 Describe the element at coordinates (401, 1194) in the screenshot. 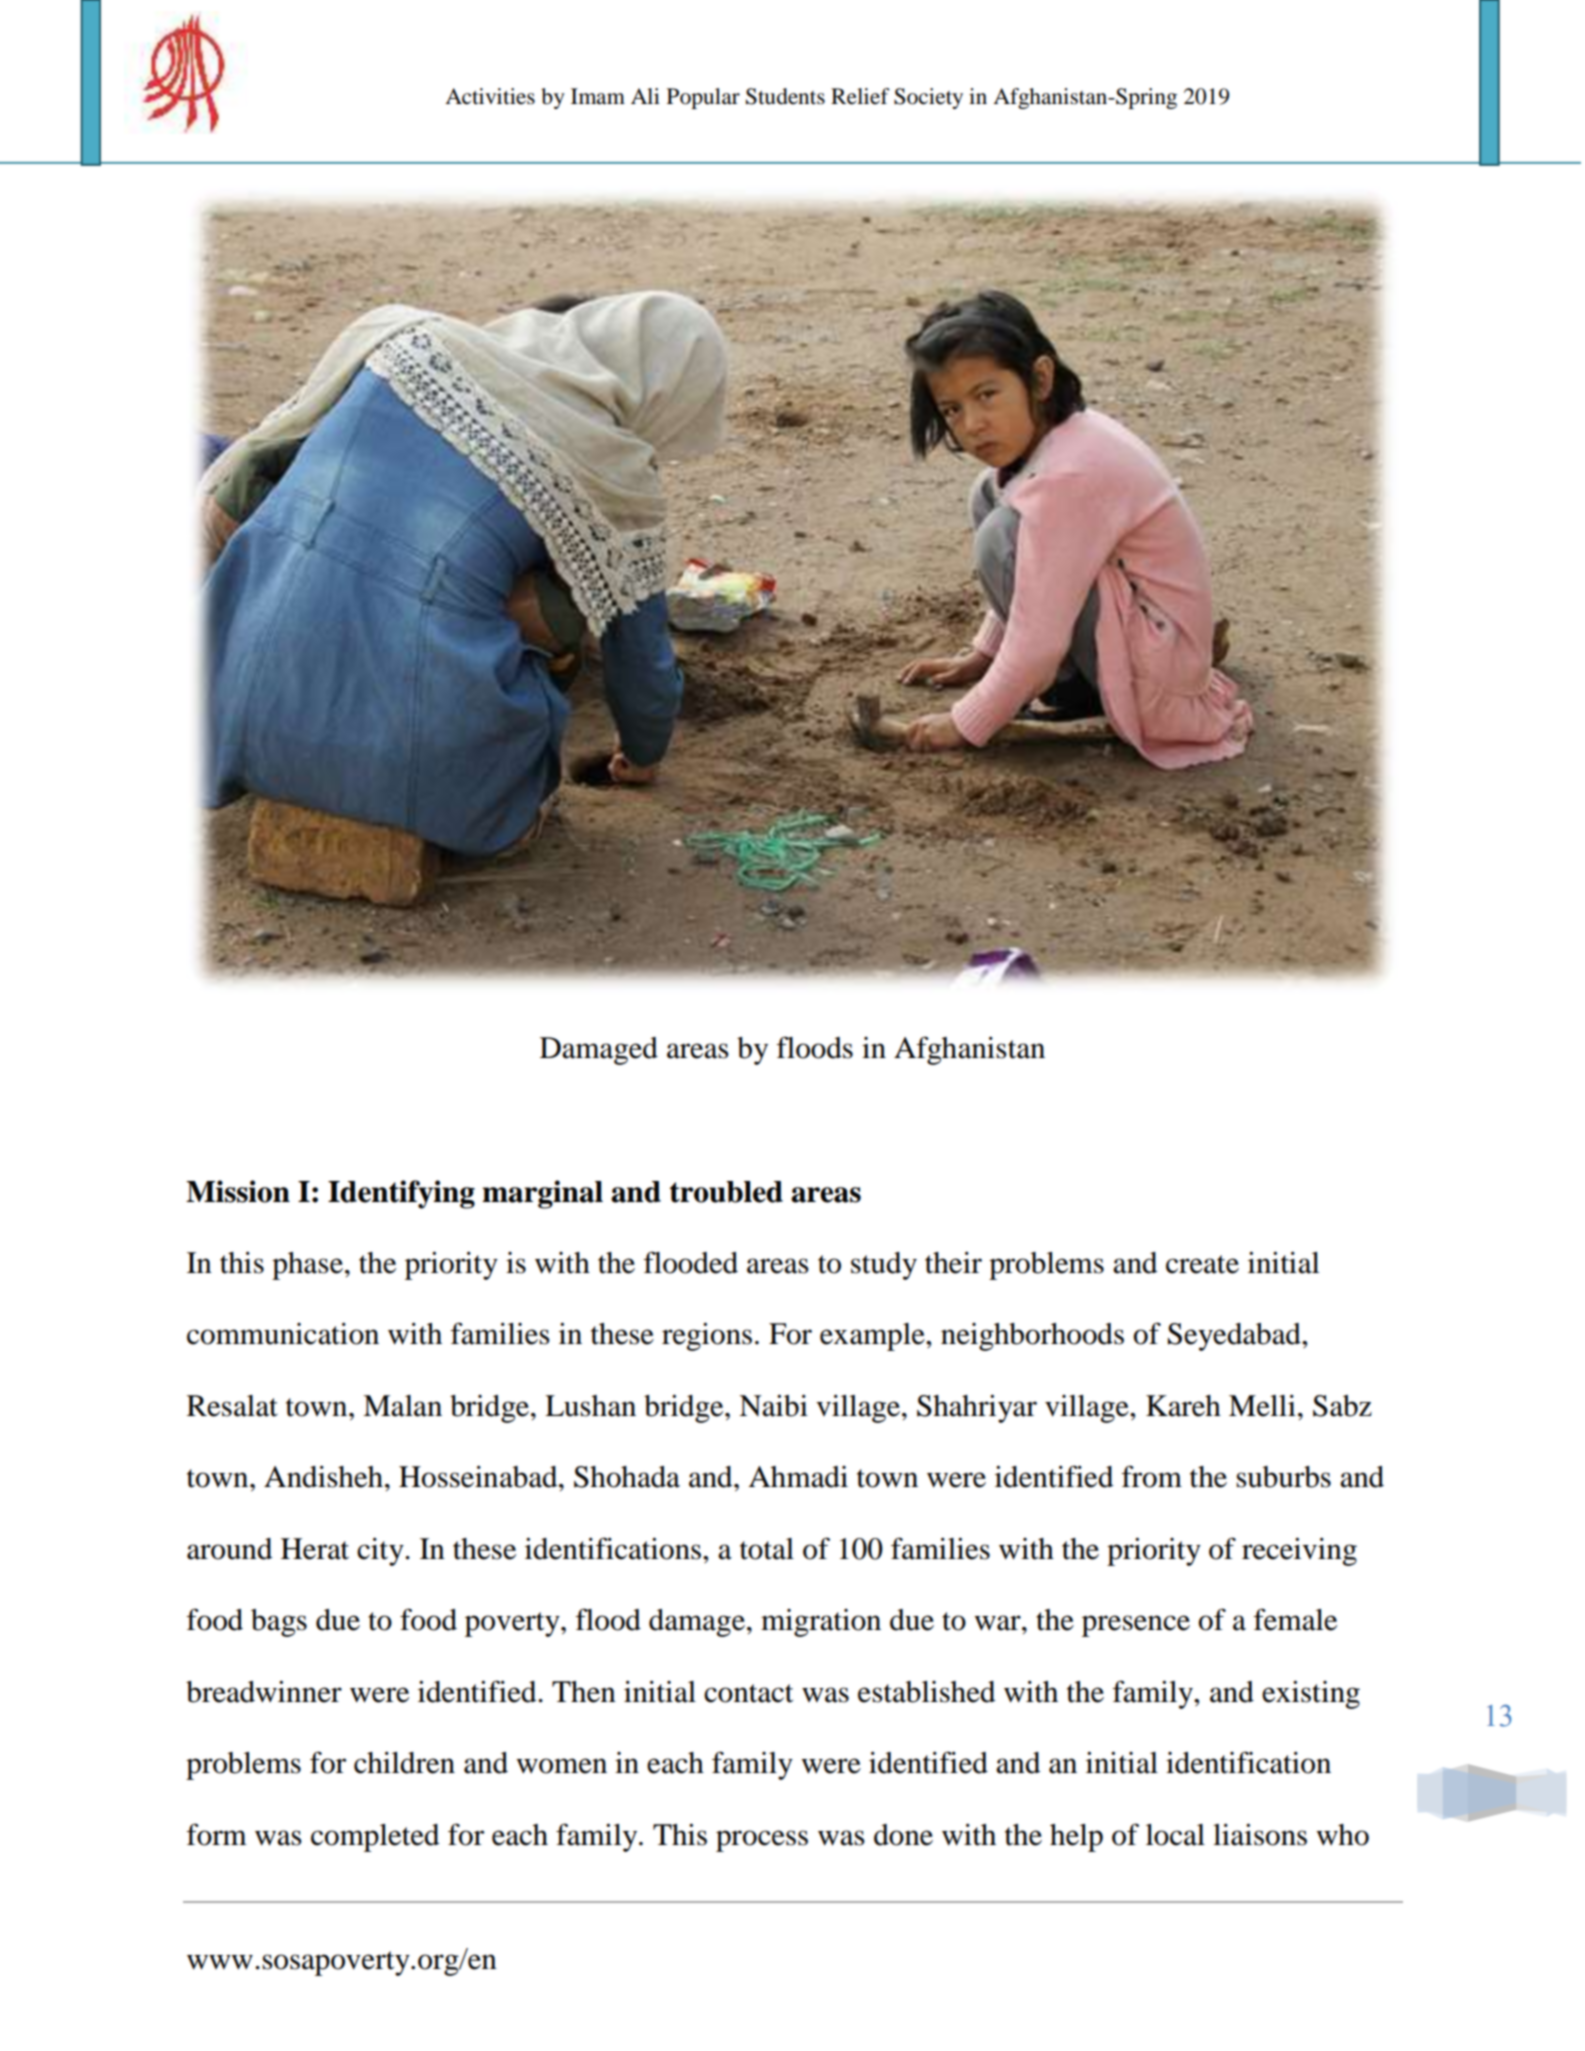

I see `Identifying` at that location.
